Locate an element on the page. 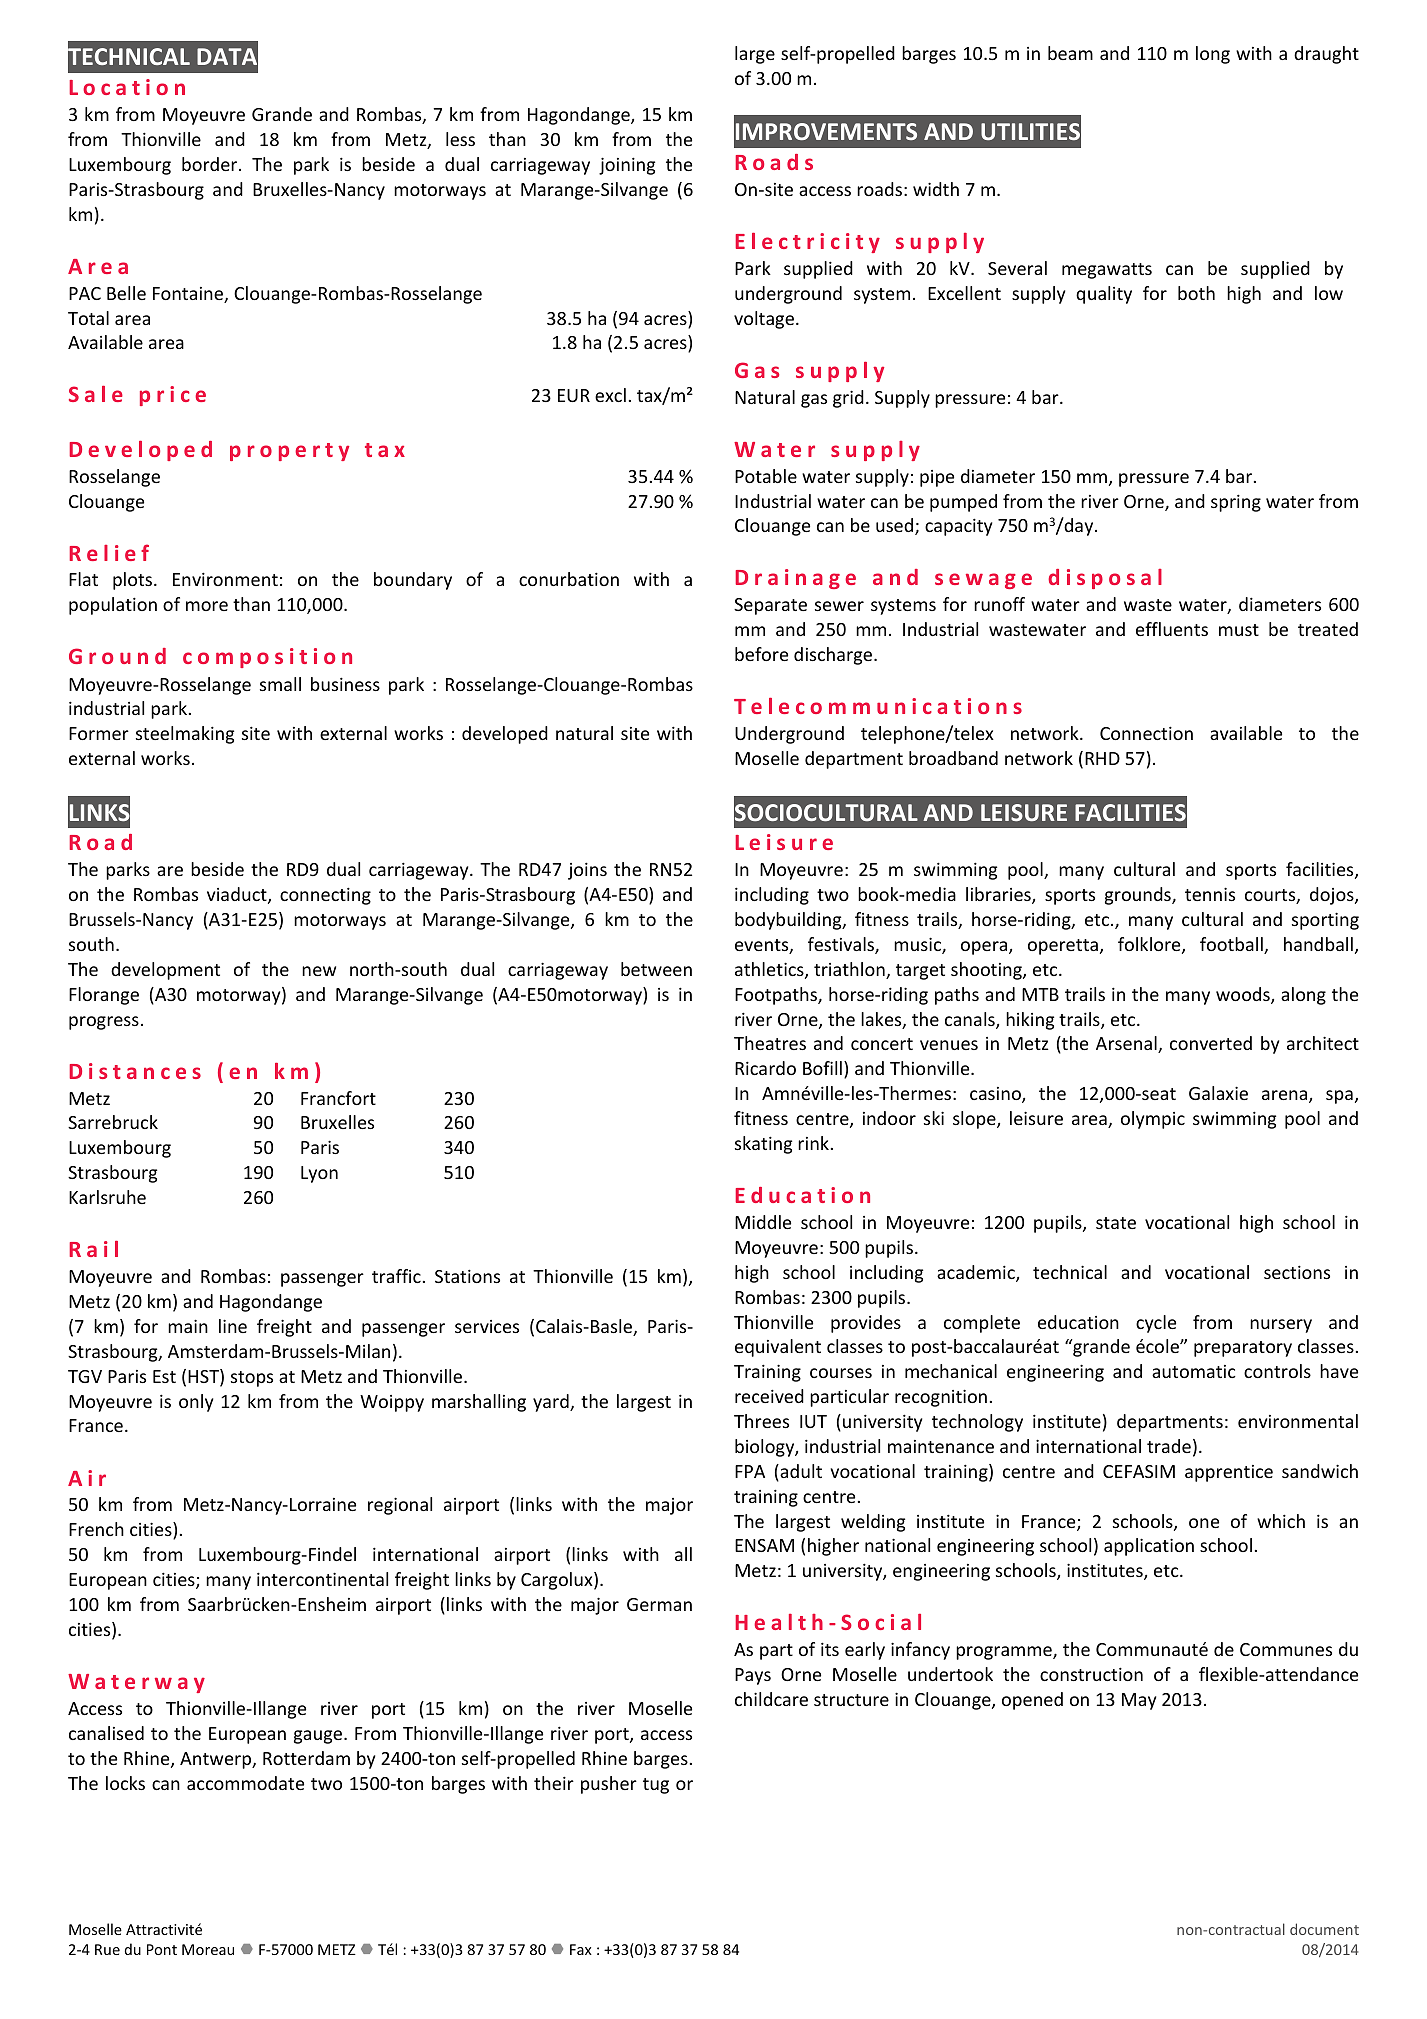 The width and height of the document is (1427, 2019). woods is located at coordinates (1244, 995).
